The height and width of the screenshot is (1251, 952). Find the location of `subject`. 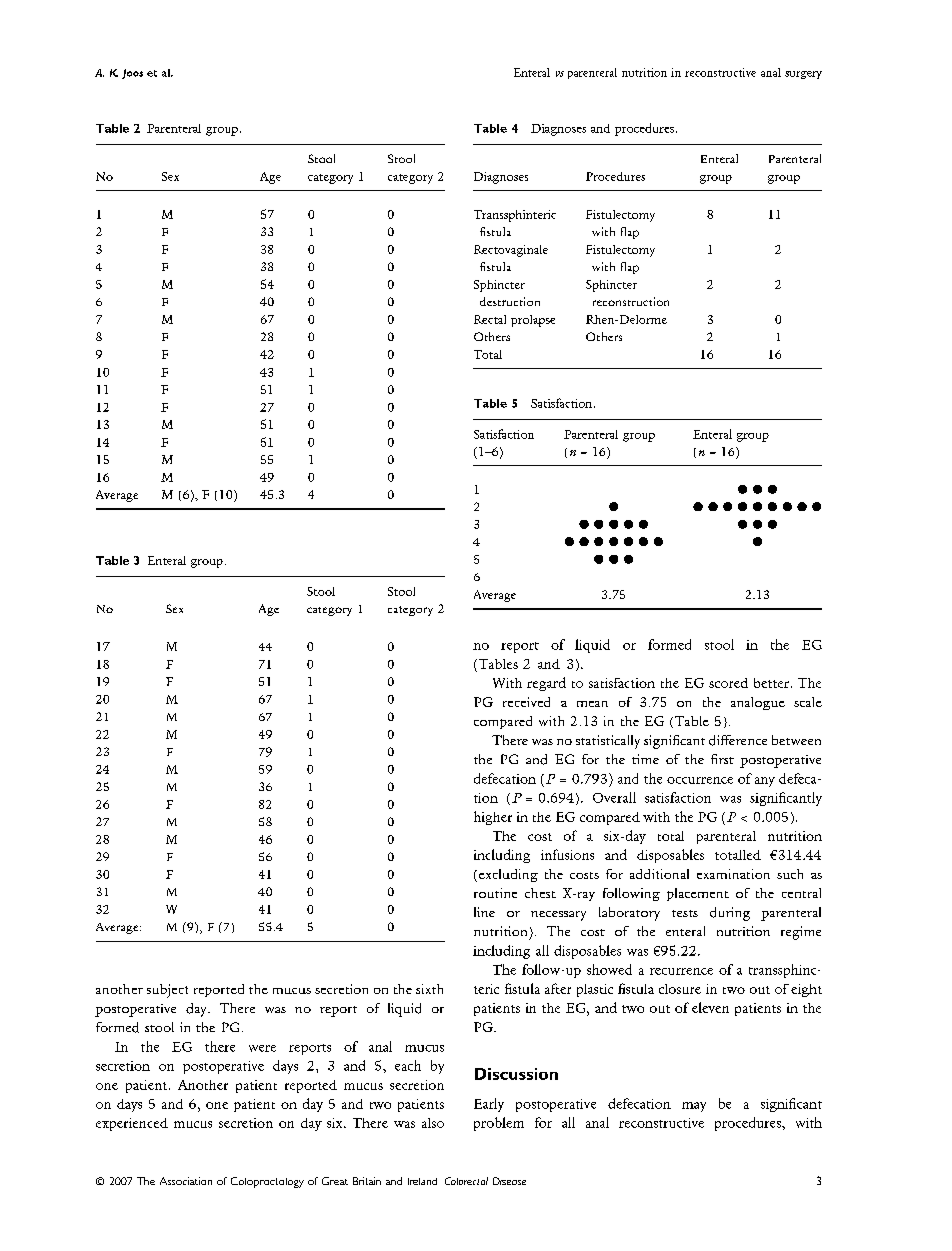

subject is located at coordinates (167, 991).
